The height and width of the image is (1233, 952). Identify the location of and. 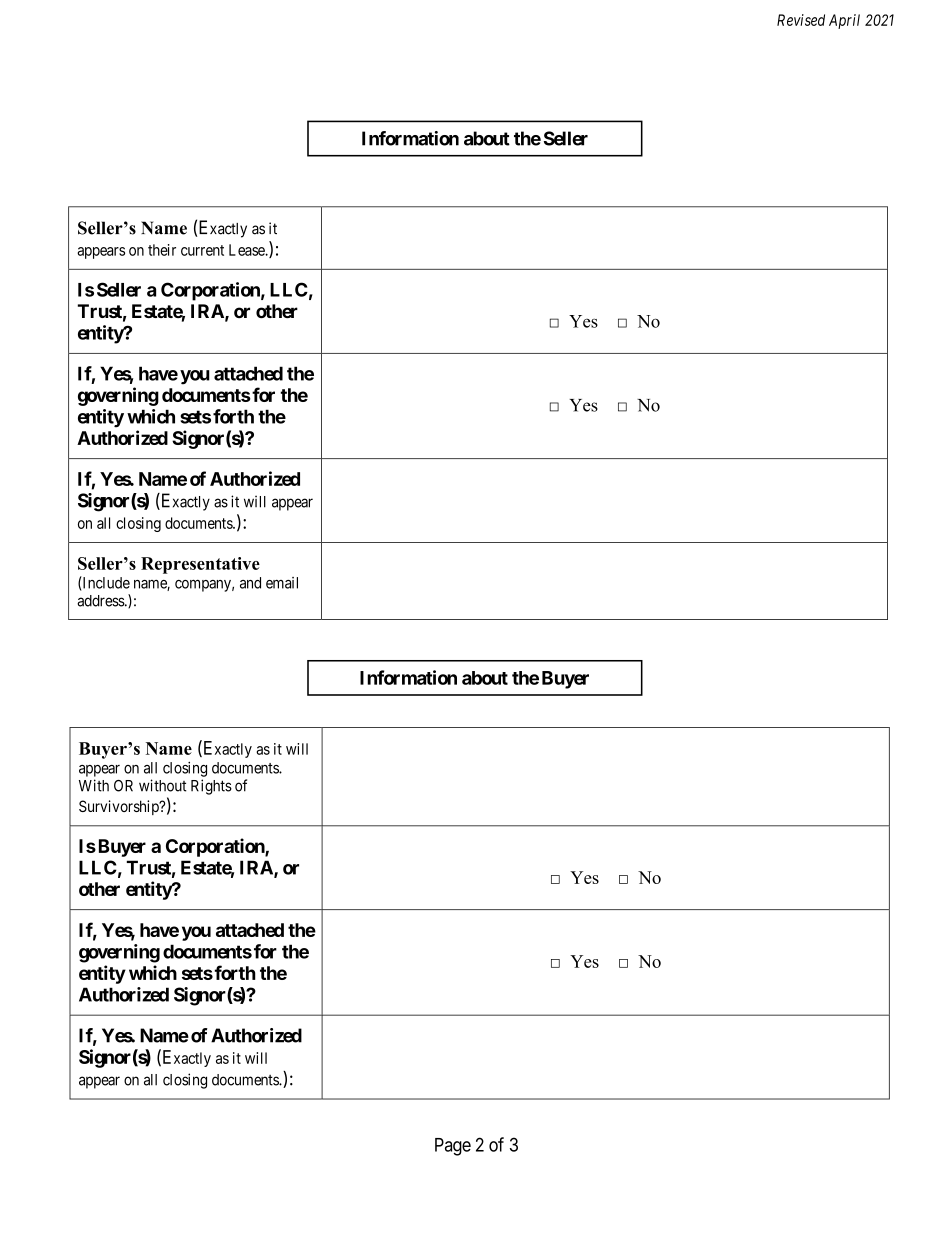
(250, 583).
